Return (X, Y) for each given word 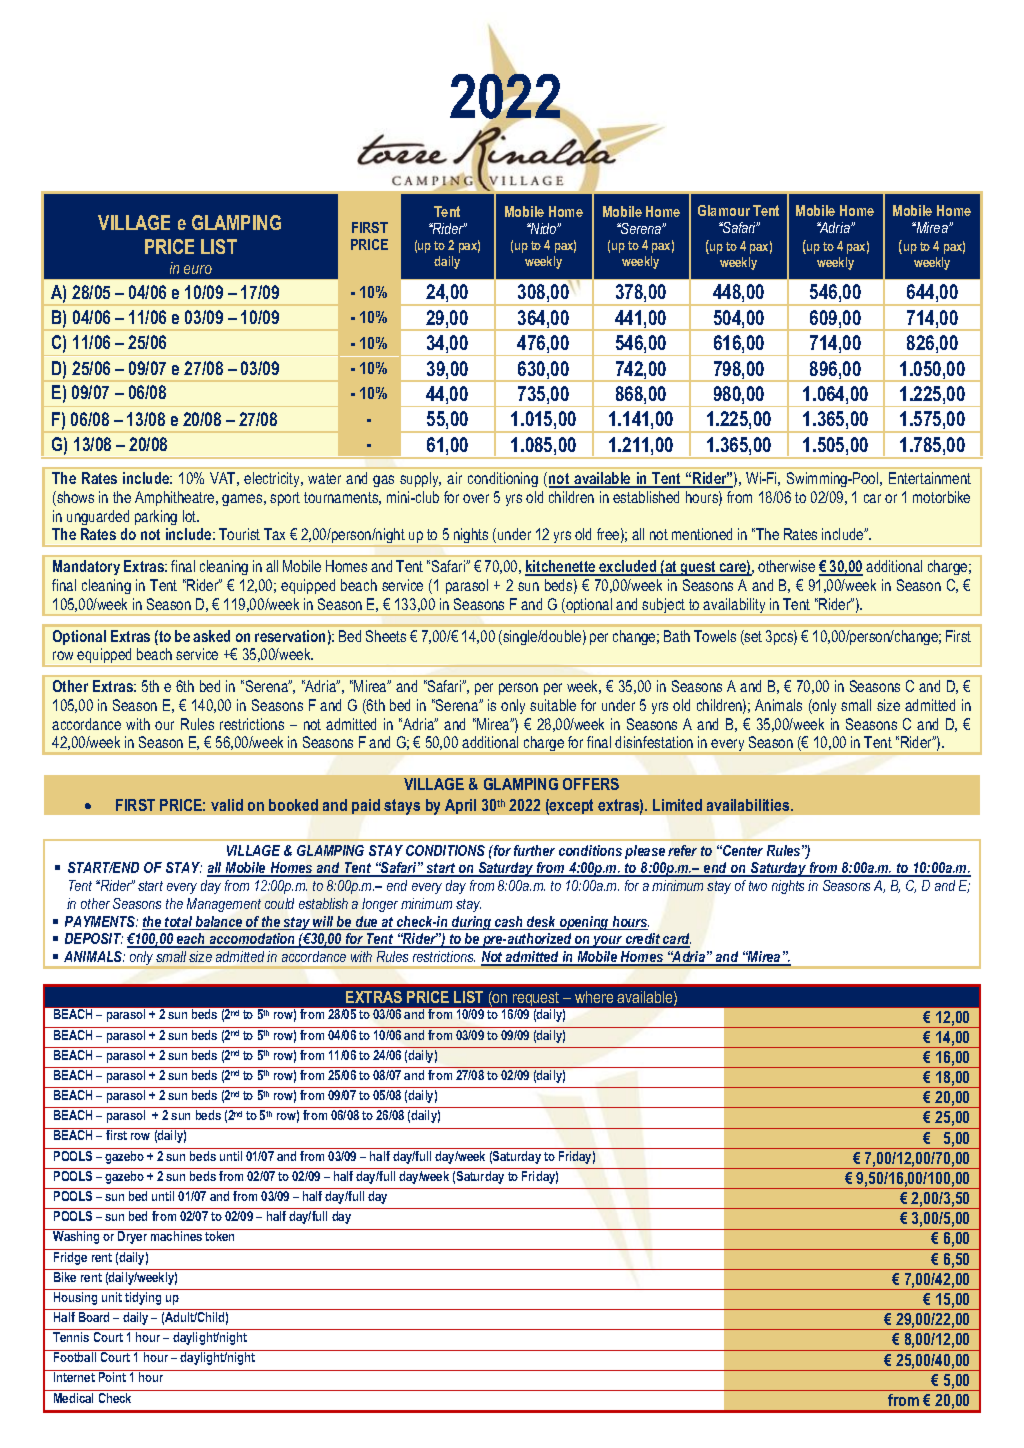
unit (112, 1297)
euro (198, 269)
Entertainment (930, 478)
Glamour (724, 210)
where (594, 997)
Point (112, 1377)
